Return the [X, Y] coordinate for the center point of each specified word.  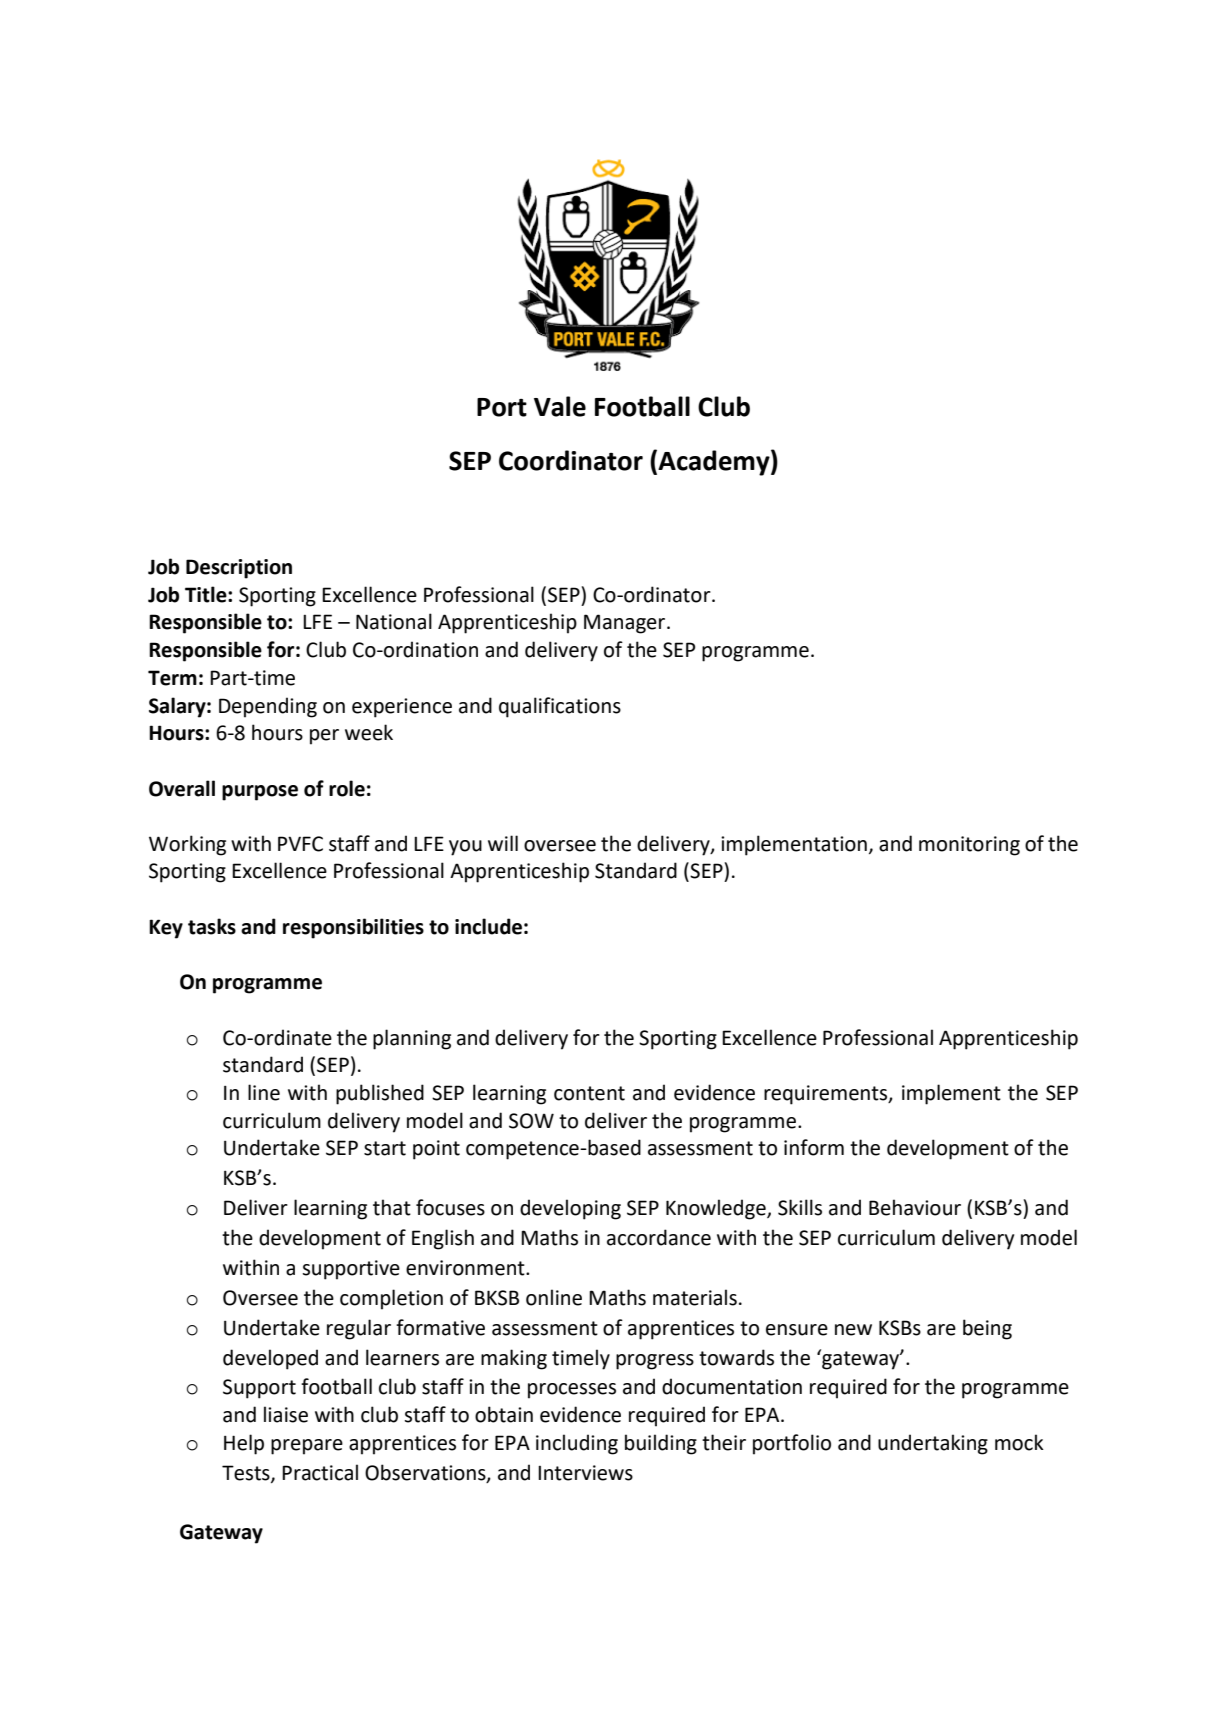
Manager [626, 624]
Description [239, 569]
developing [570, 1209]
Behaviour [915, 1207]
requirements [827, 1095]
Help [244, 1444]
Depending [268, 707]
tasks [212, 926]
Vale [560, 406]
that [392, 1207]
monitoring [969, 846]
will [503, 843]
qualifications [560, 707]
